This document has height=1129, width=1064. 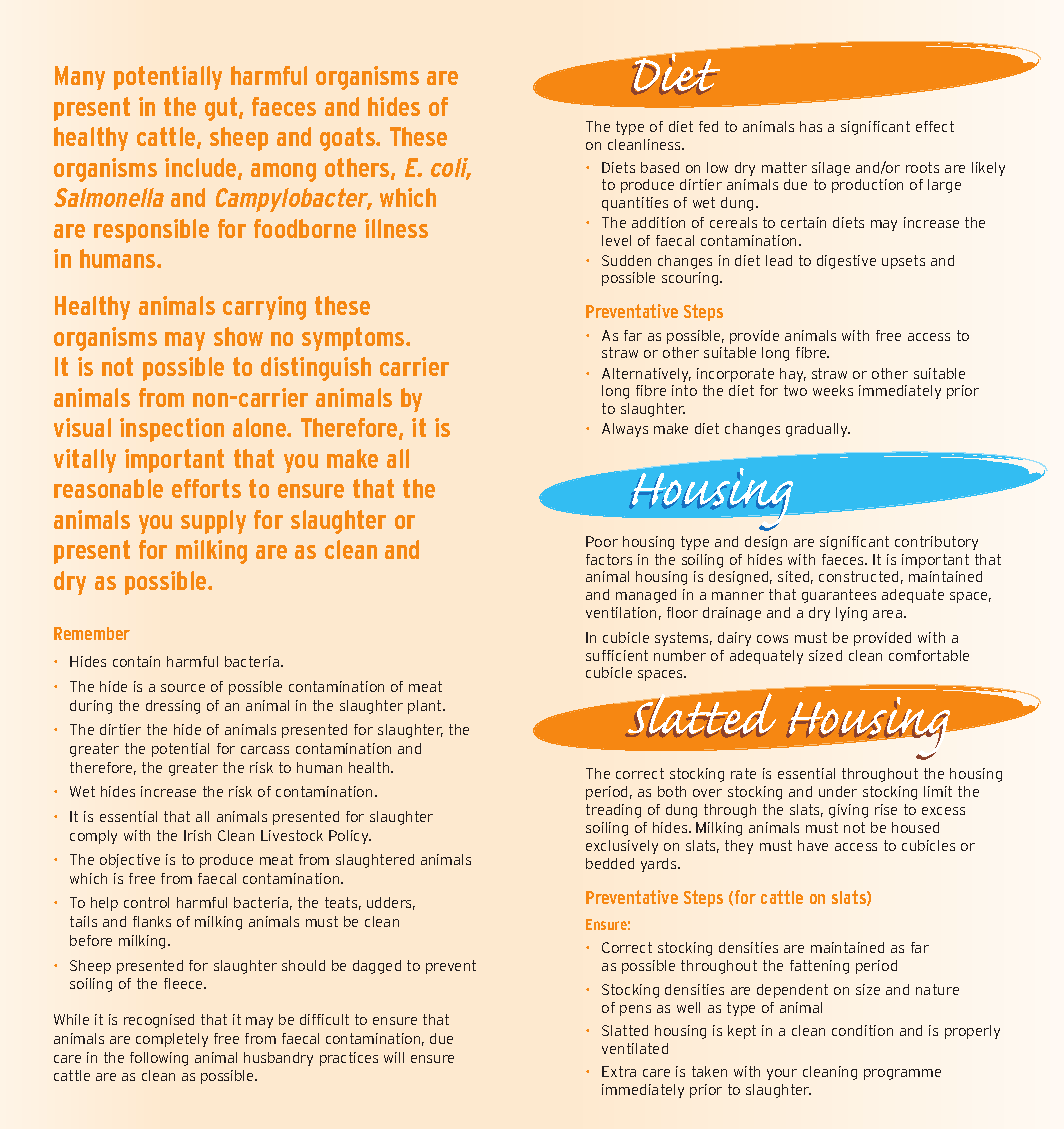 I want to click on based, so click(x=660, y=167).
